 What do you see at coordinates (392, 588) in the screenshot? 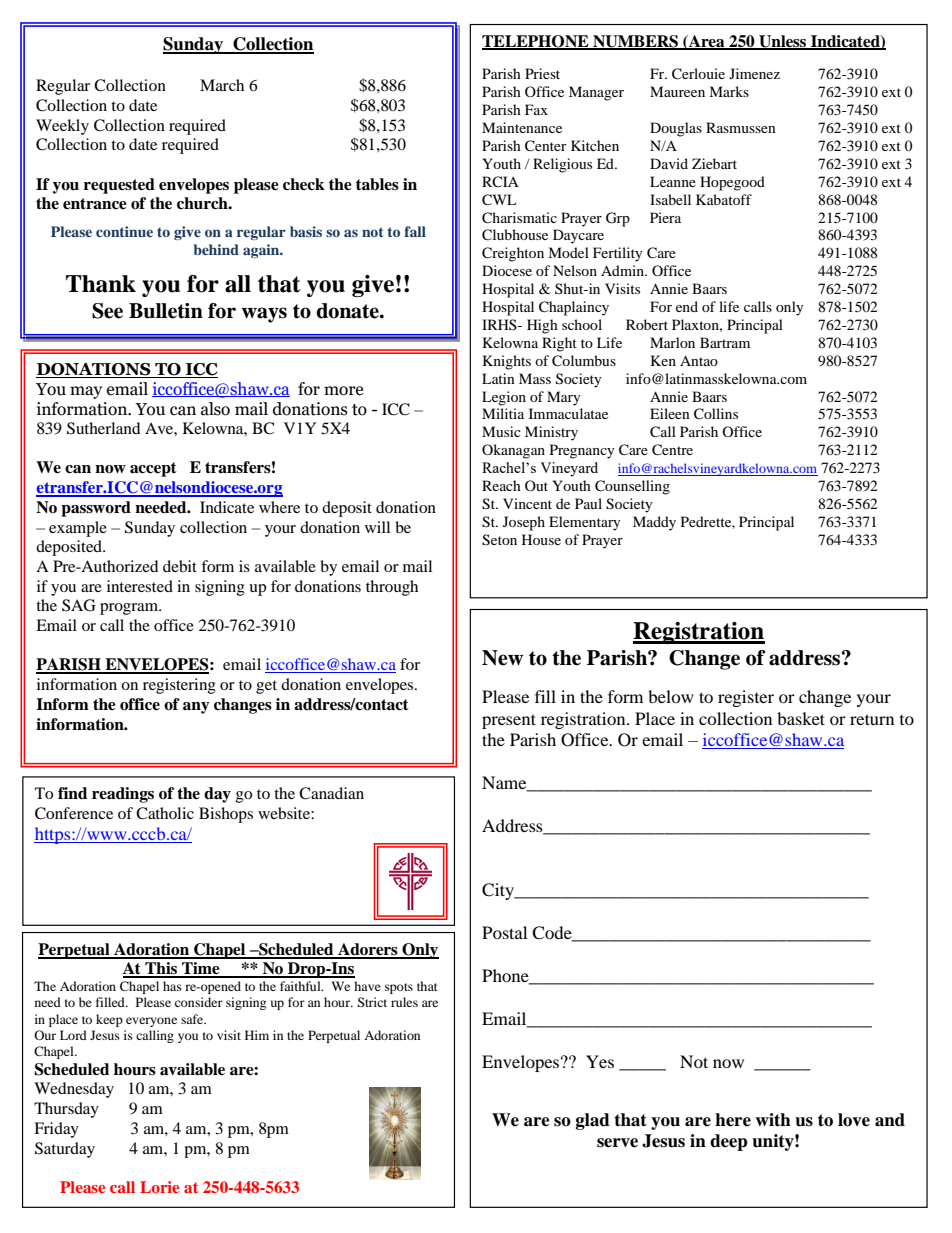
I see `through` at bounding box center [392, 588].
